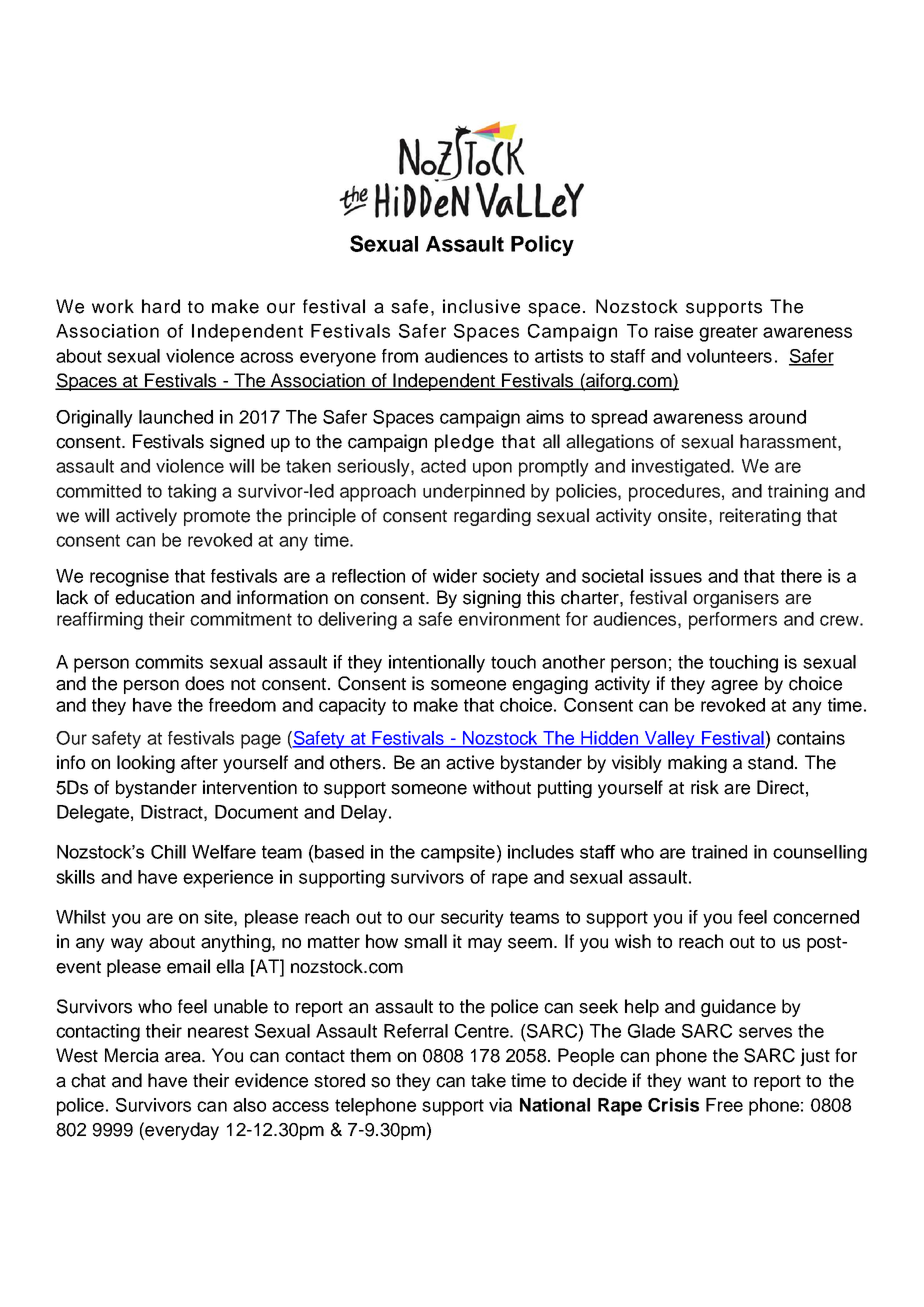 The width and height of the image is (924, 1307). Describe the element at coordinates (161, 306) in the image. I see `hard` at that location.
